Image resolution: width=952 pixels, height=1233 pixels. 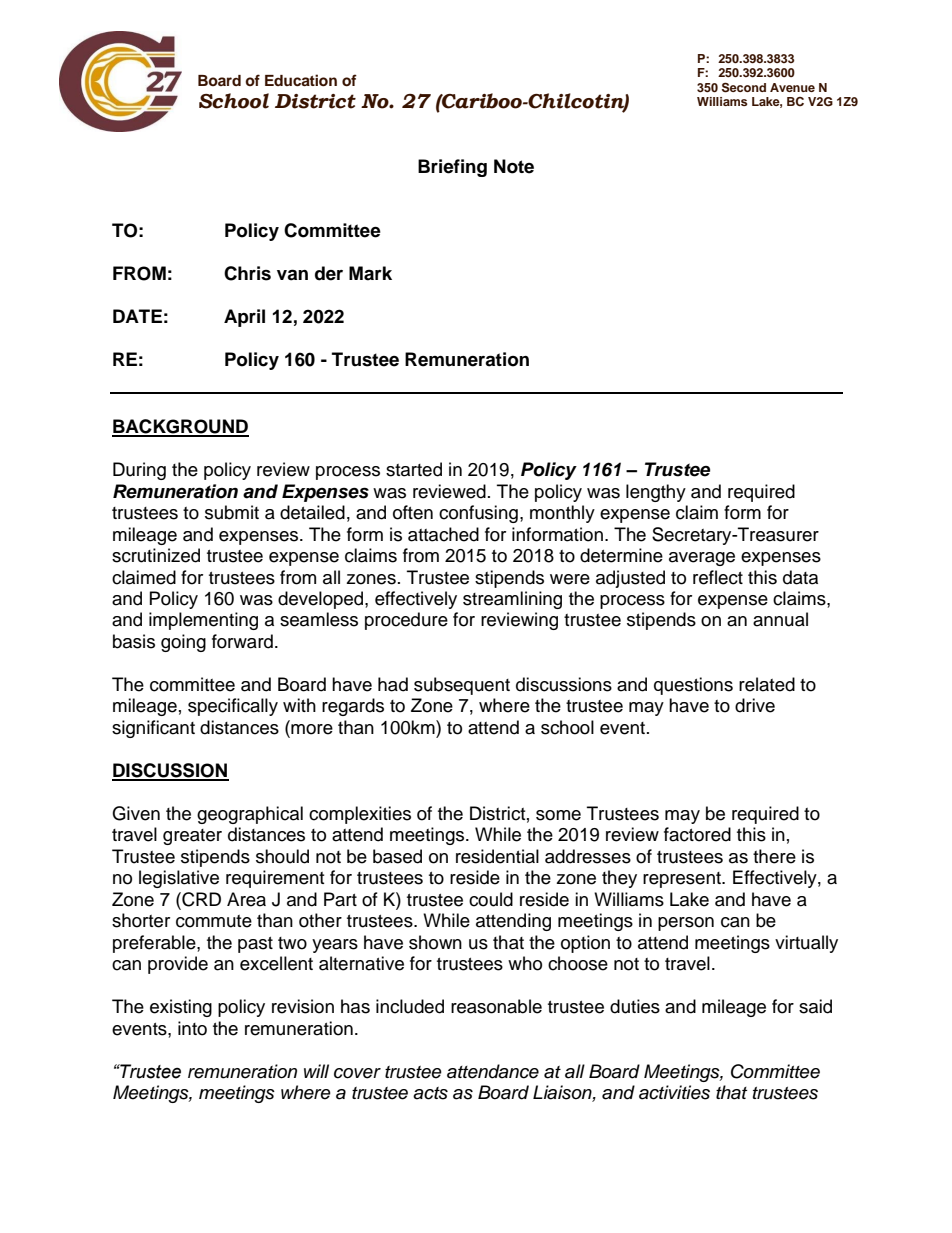 What do you see at coordinates (755, 705) in the screenshot?
I see `drive` at bounding box center [755, 705].
